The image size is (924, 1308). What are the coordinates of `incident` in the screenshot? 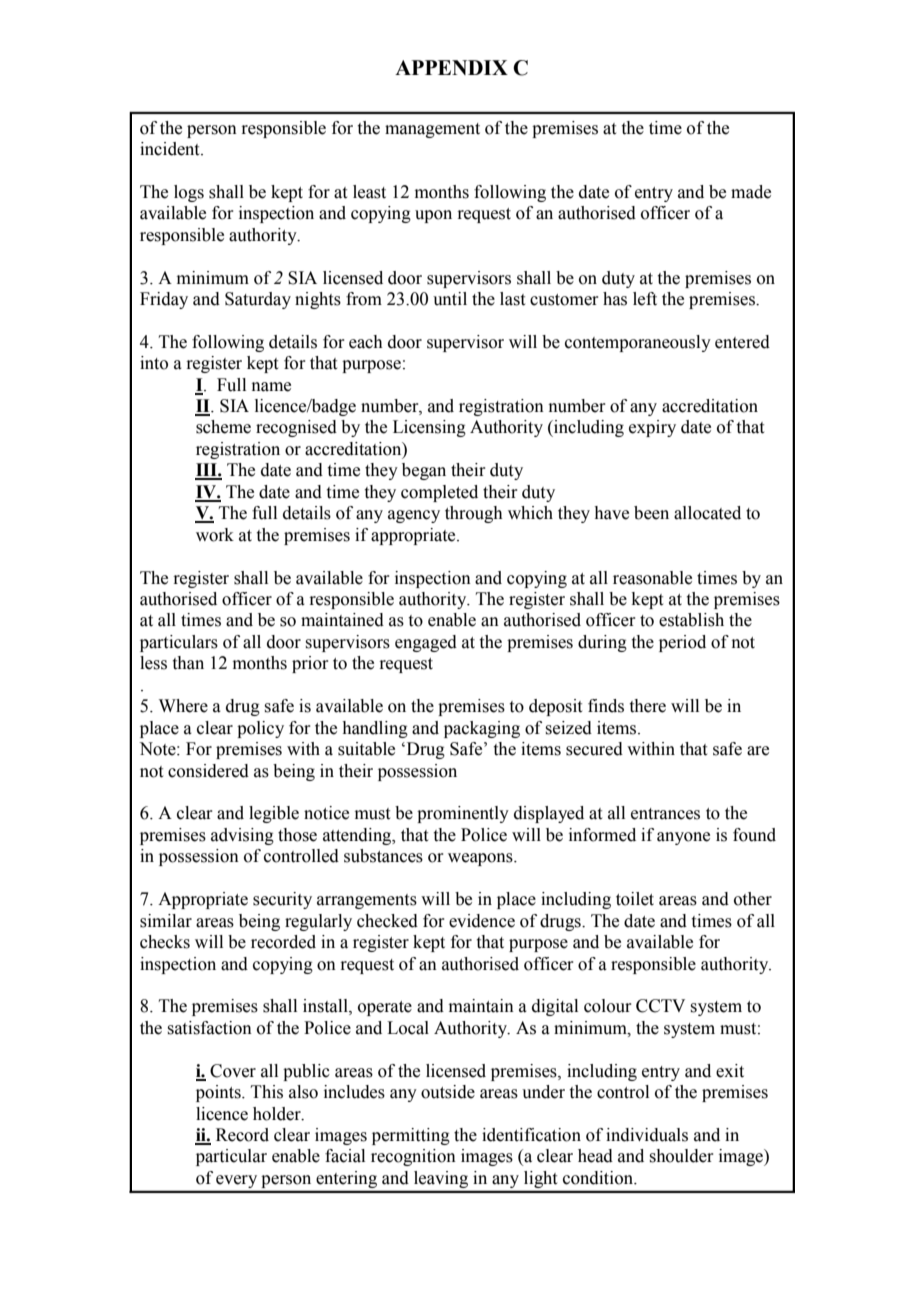 It's located at (171, 149).
